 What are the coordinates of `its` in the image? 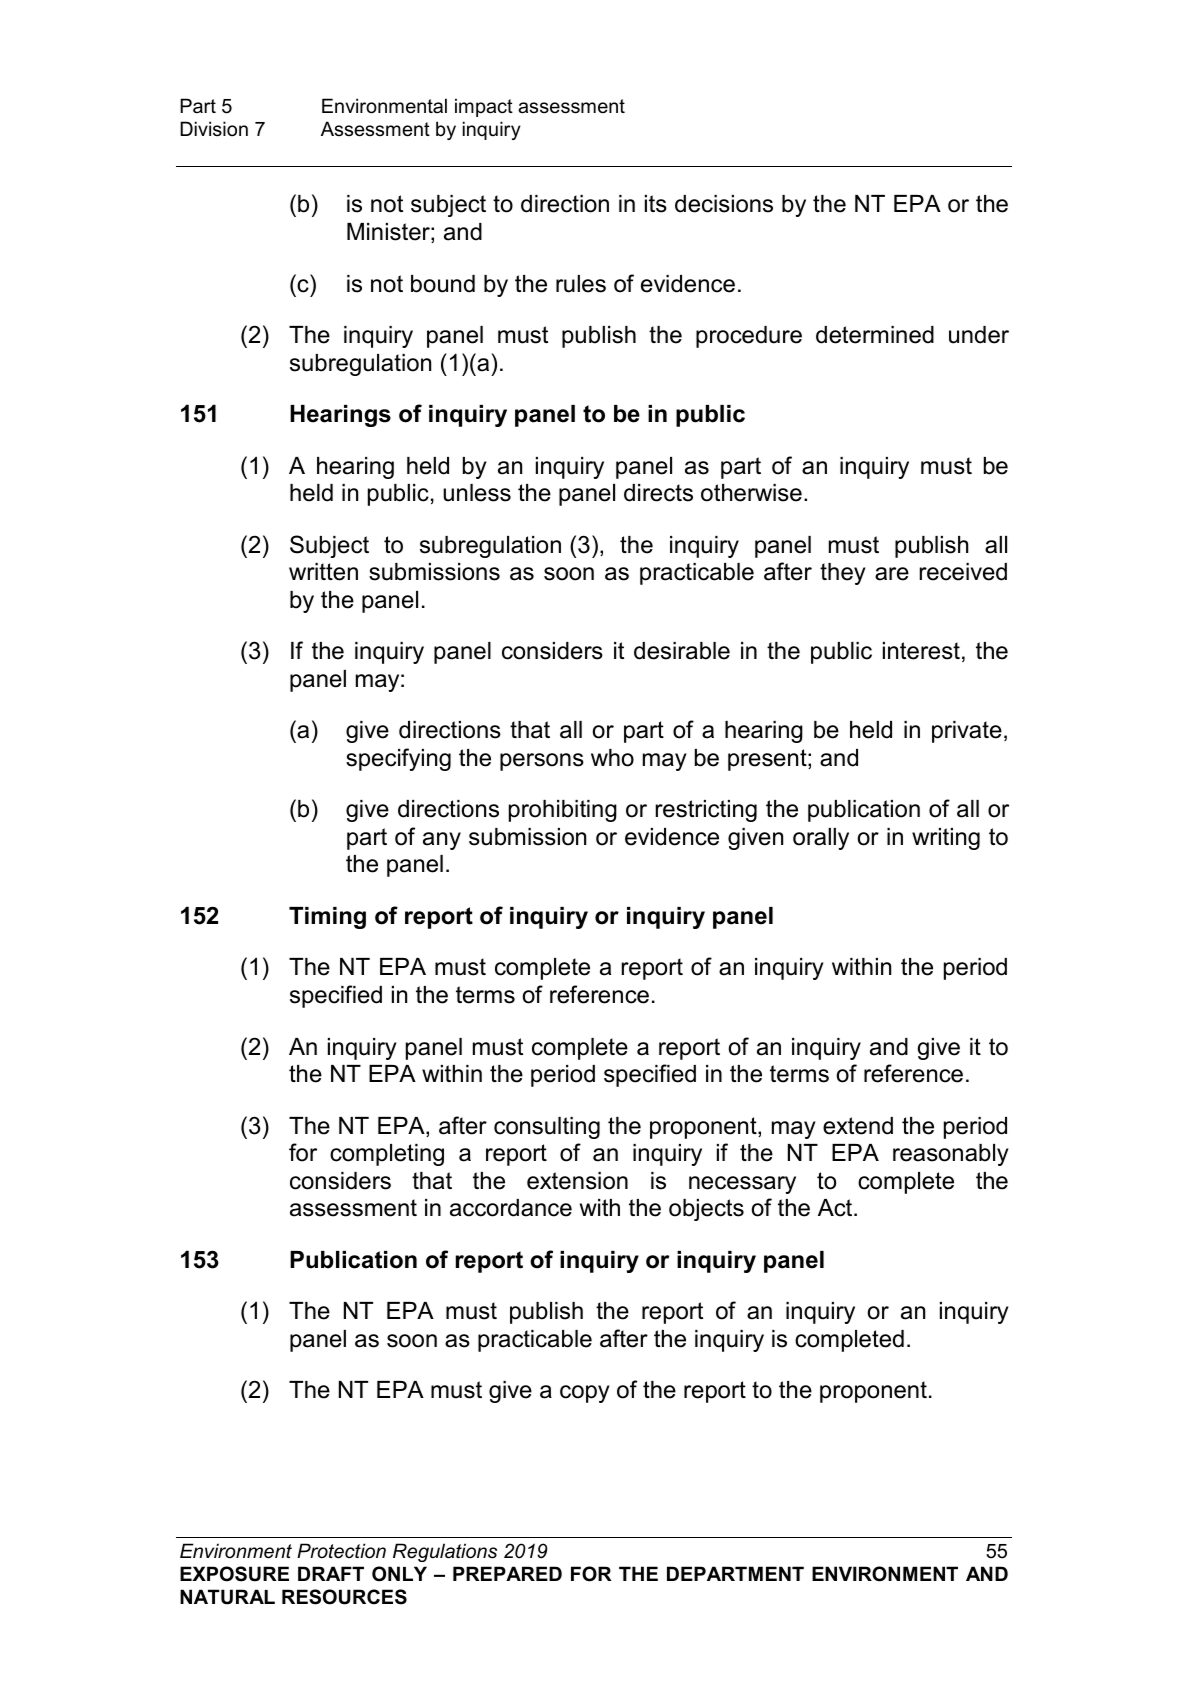 It's located at (656, 204).
